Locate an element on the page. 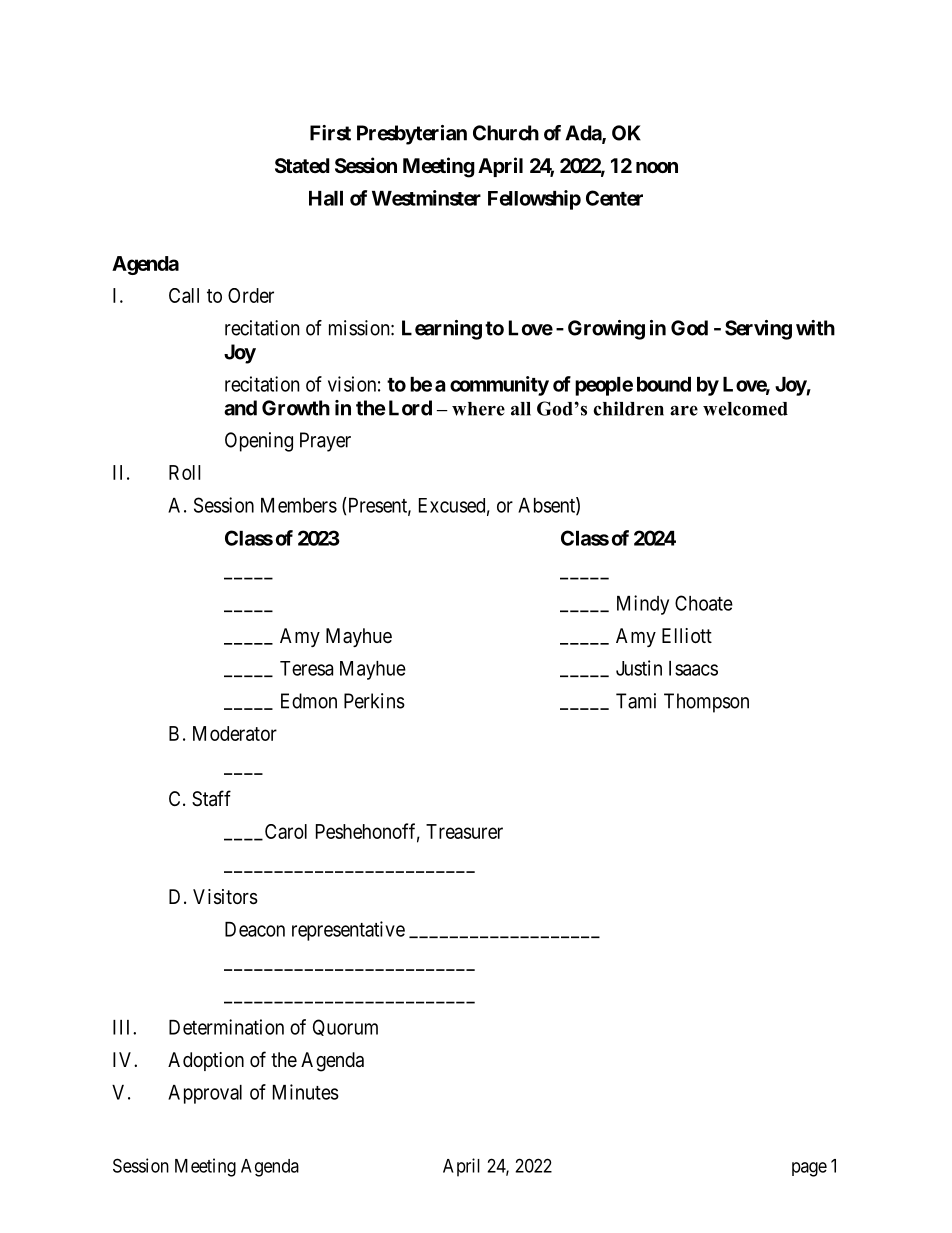 The width and height of the page is (952, 1233). Approval is located at coordinates (205, 1094).
